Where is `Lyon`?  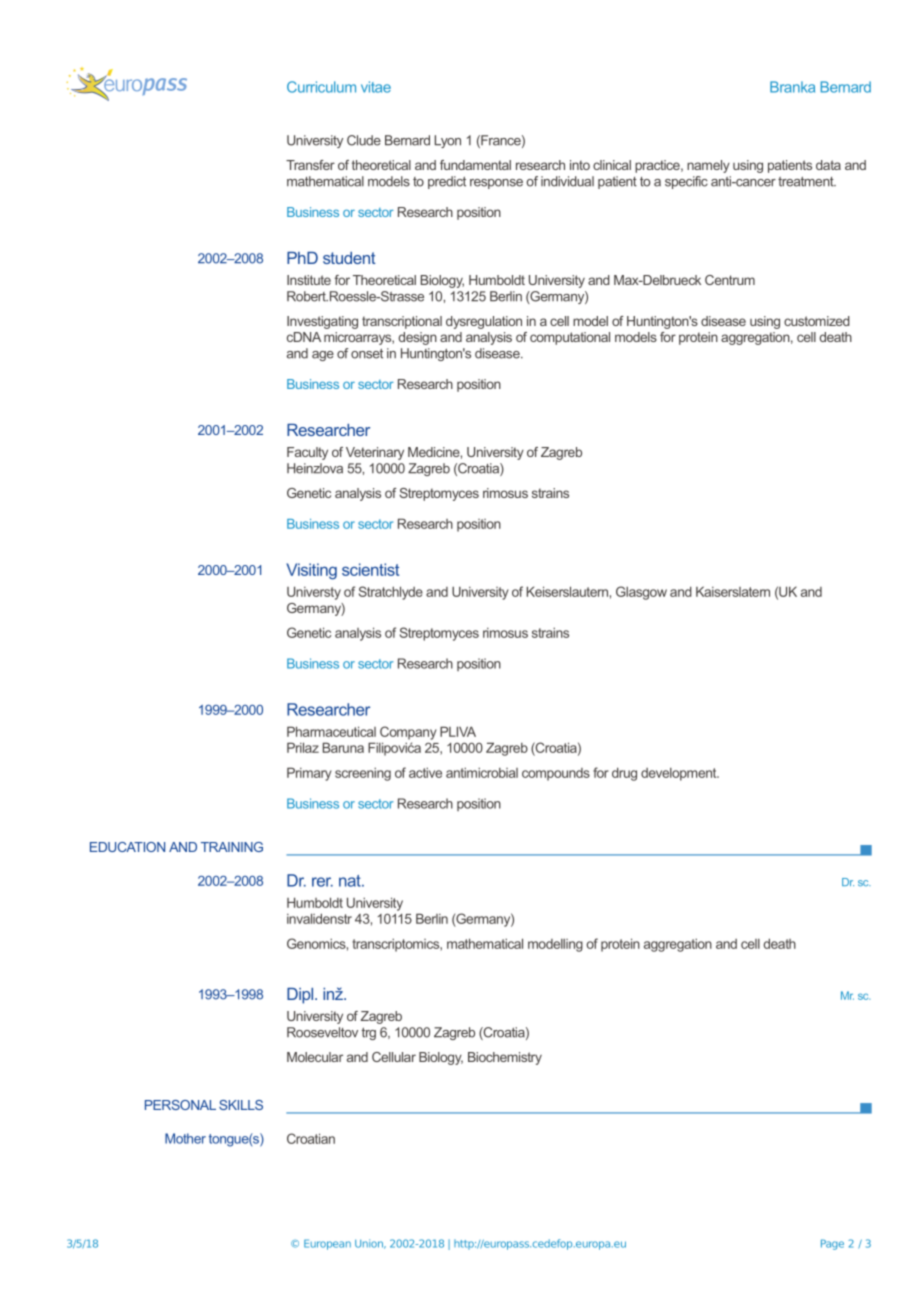
Lyon is located at coordinates (448, 141).
